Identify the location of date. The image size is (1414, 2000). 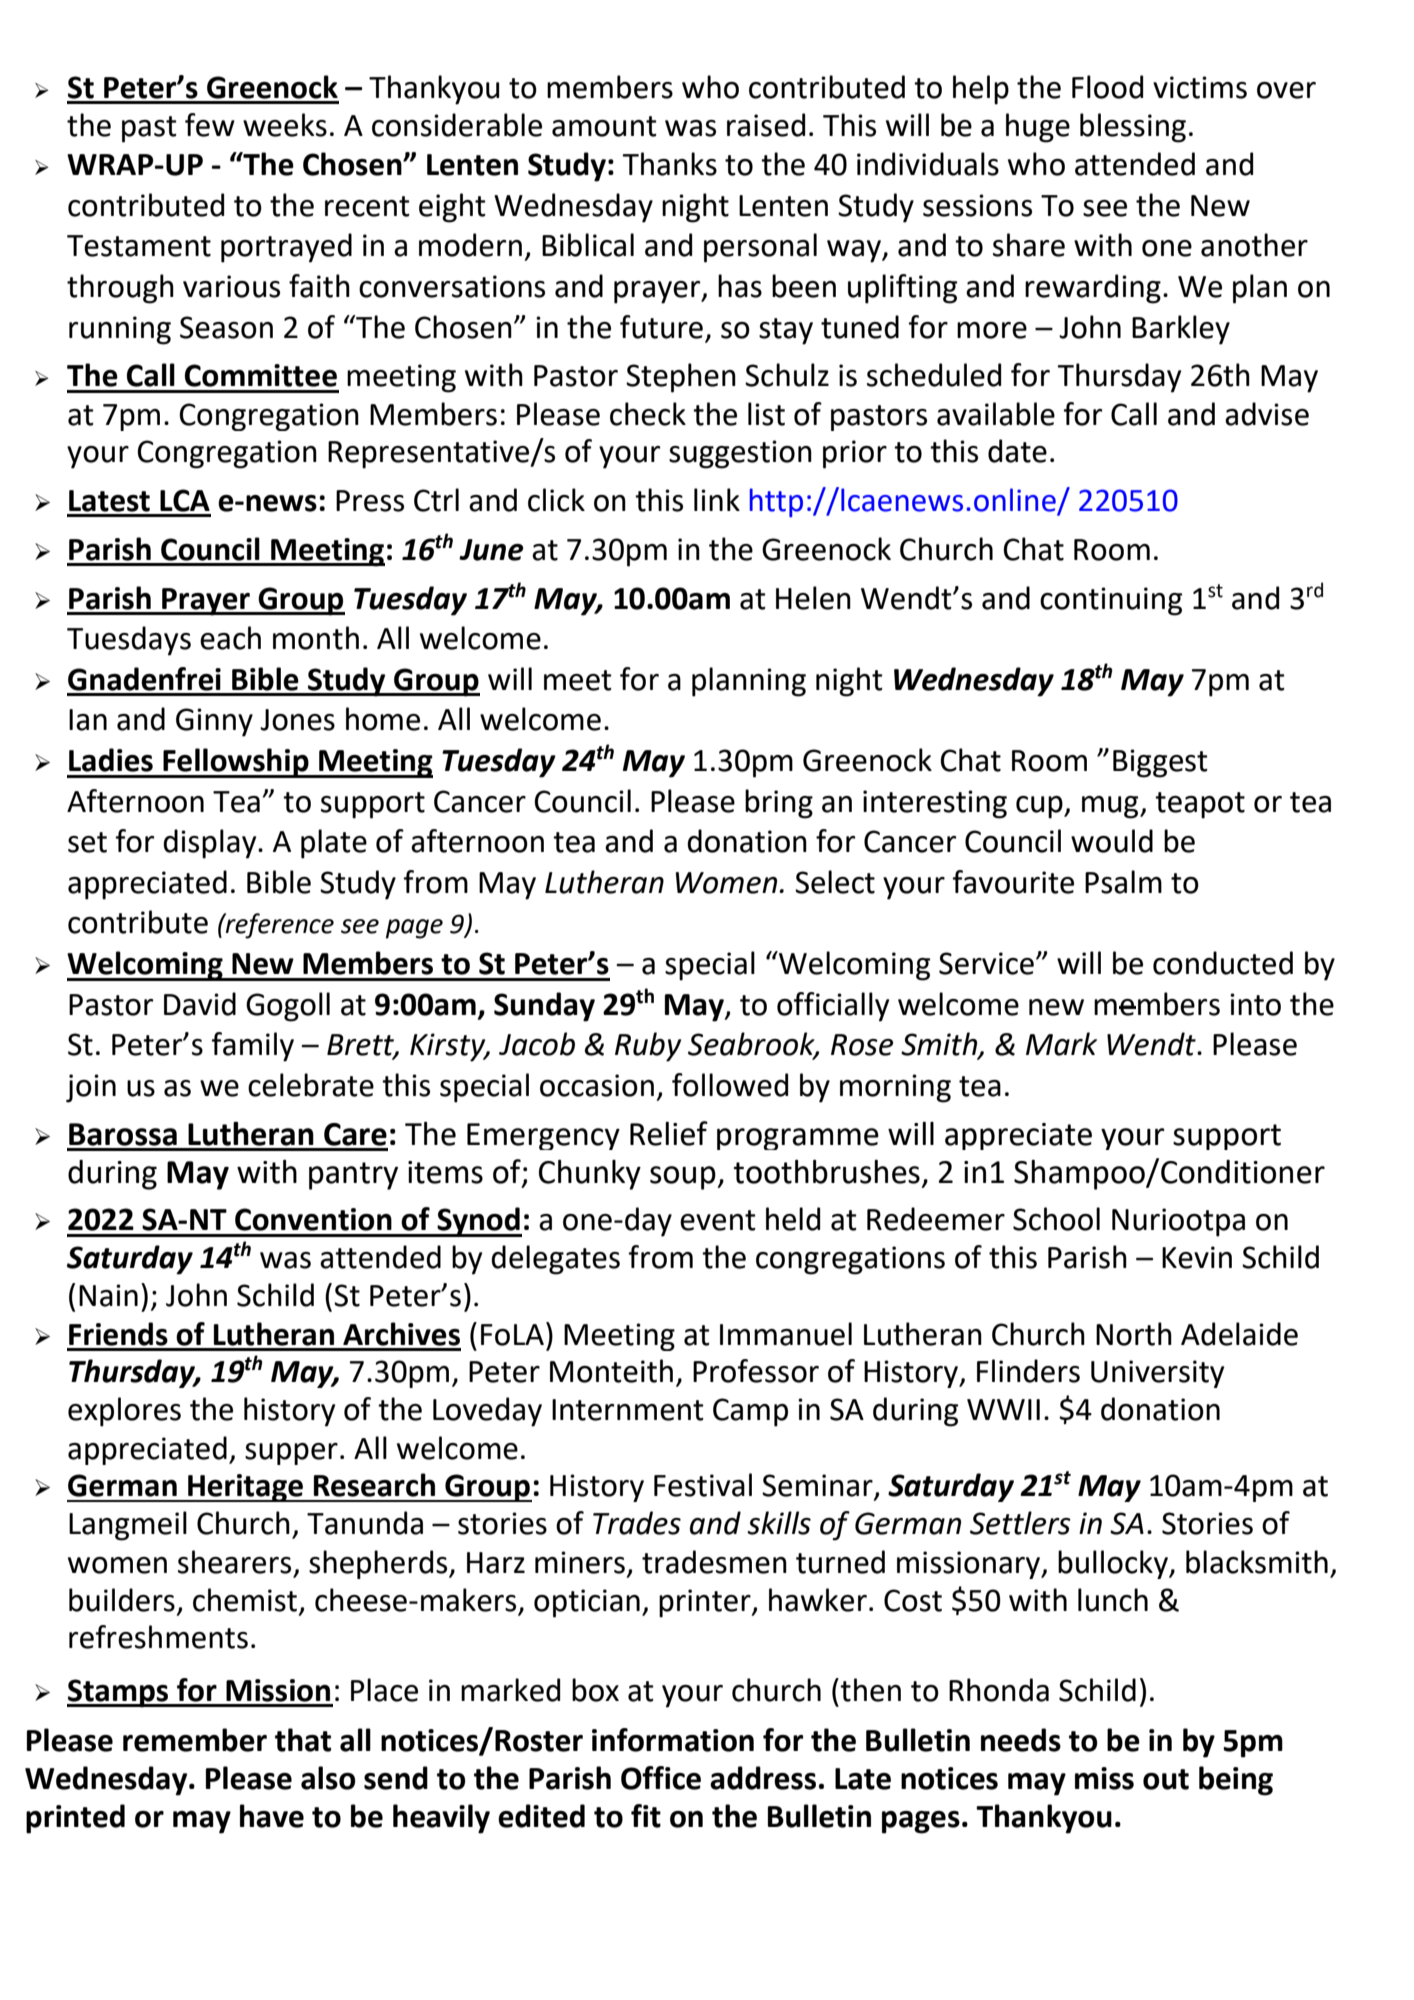
(1017, 451).
